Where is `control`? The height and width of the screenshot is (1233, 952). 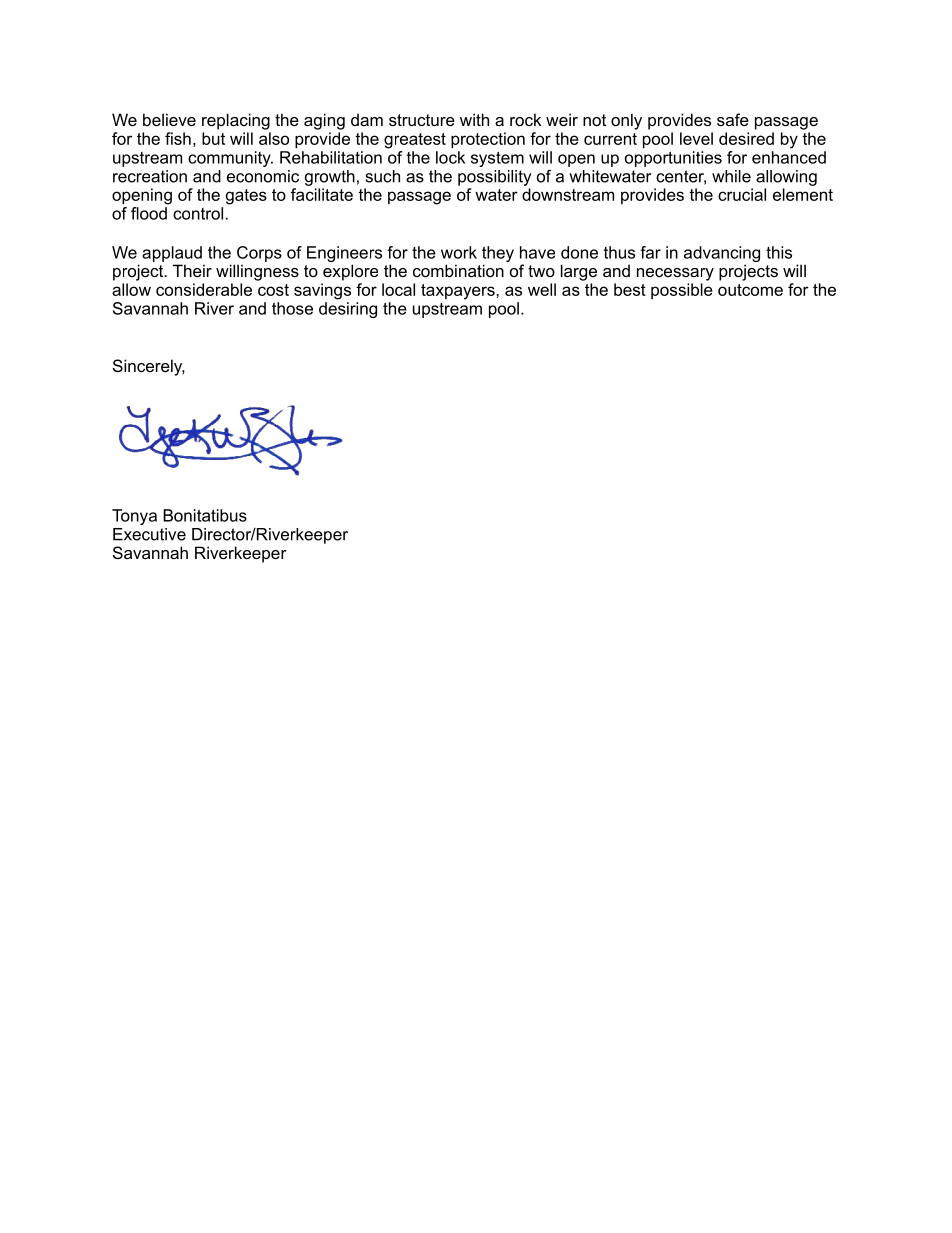
control is located at coordinates (199, 213).
